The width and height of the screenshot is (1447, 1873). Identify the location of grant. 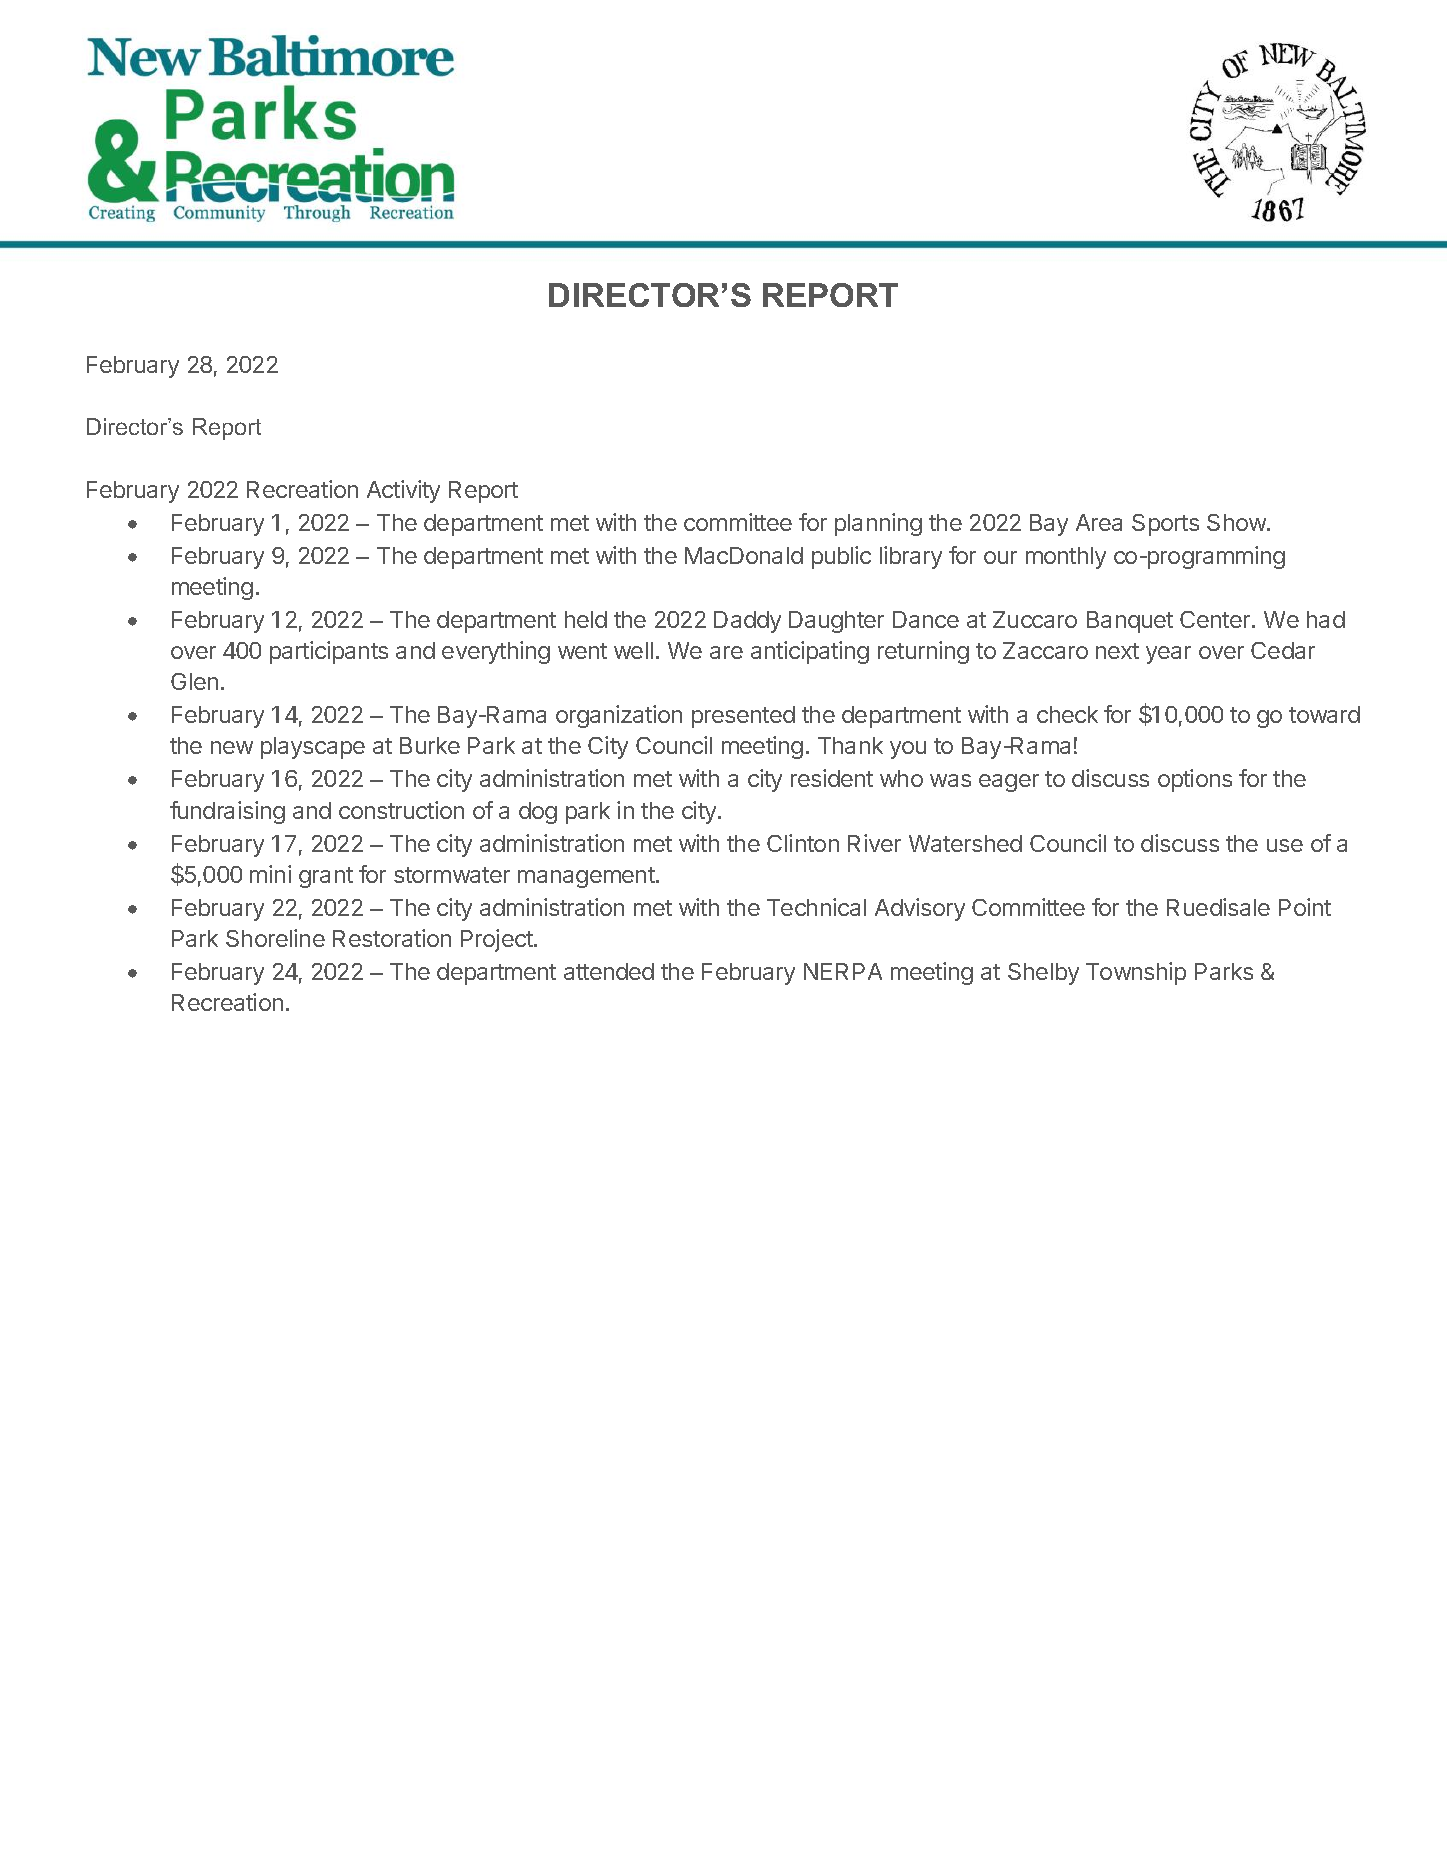
(326, 877).
